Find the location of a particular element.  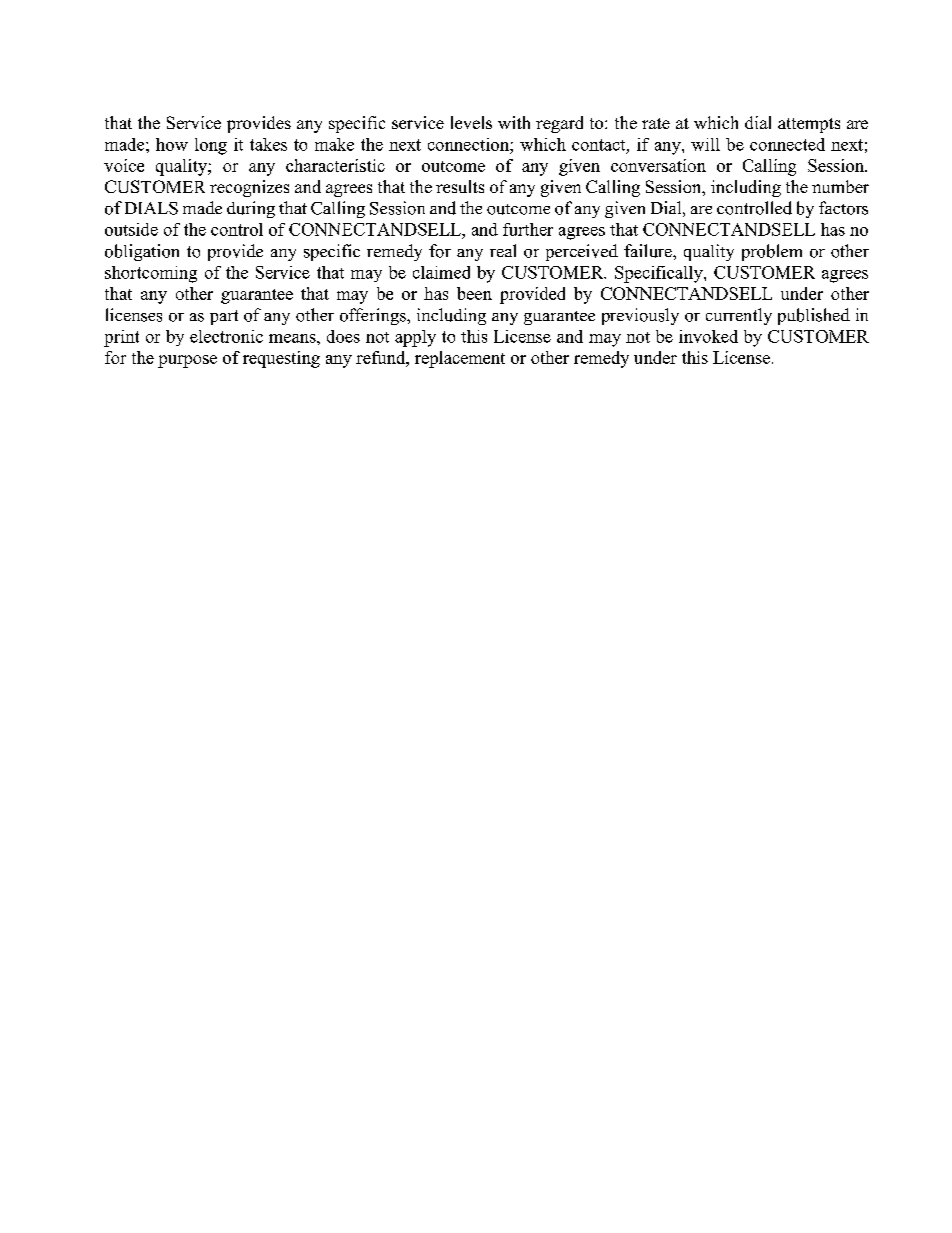

real is located at coordinates (503, 250).
